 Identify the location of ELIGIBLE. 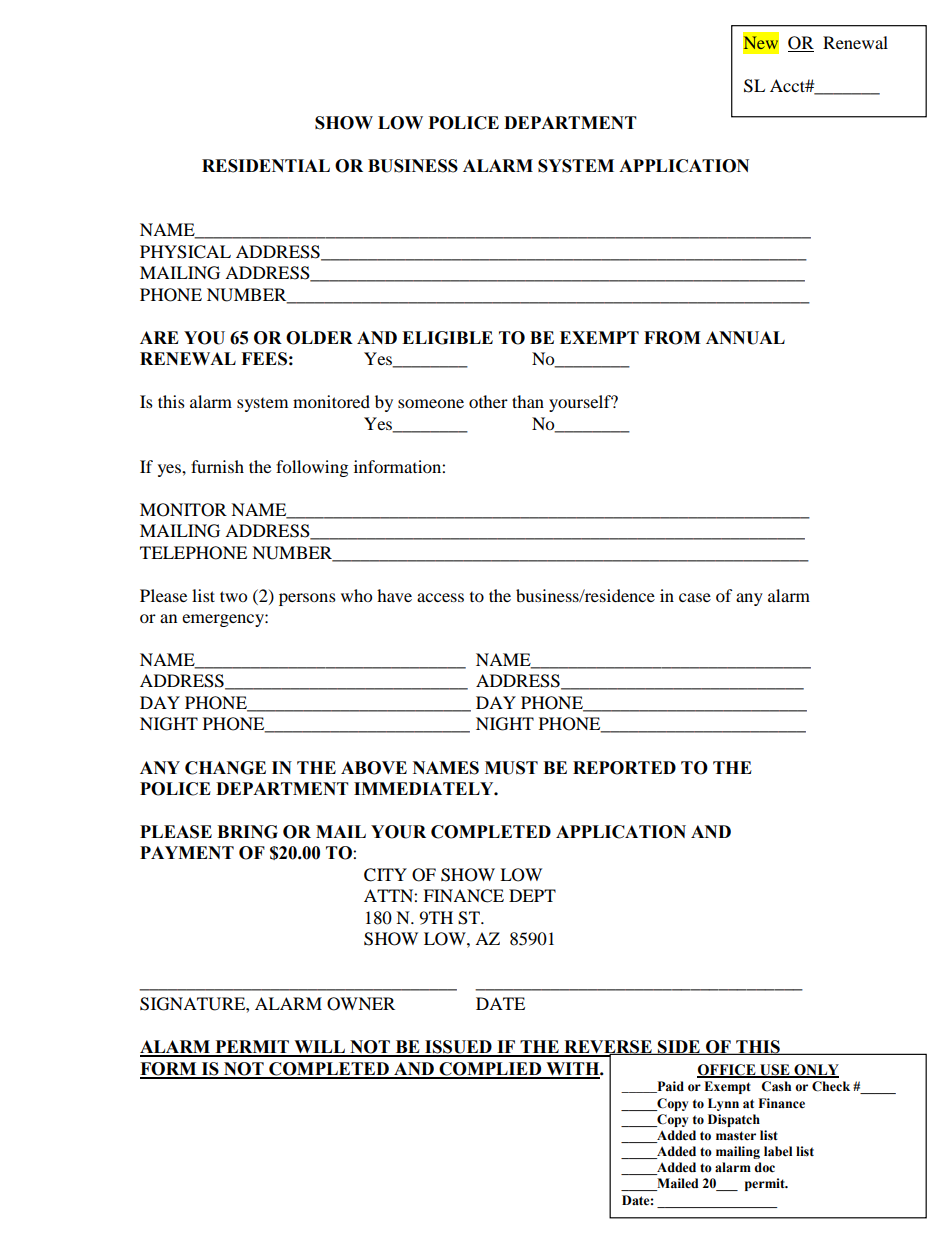
(447, 338).
